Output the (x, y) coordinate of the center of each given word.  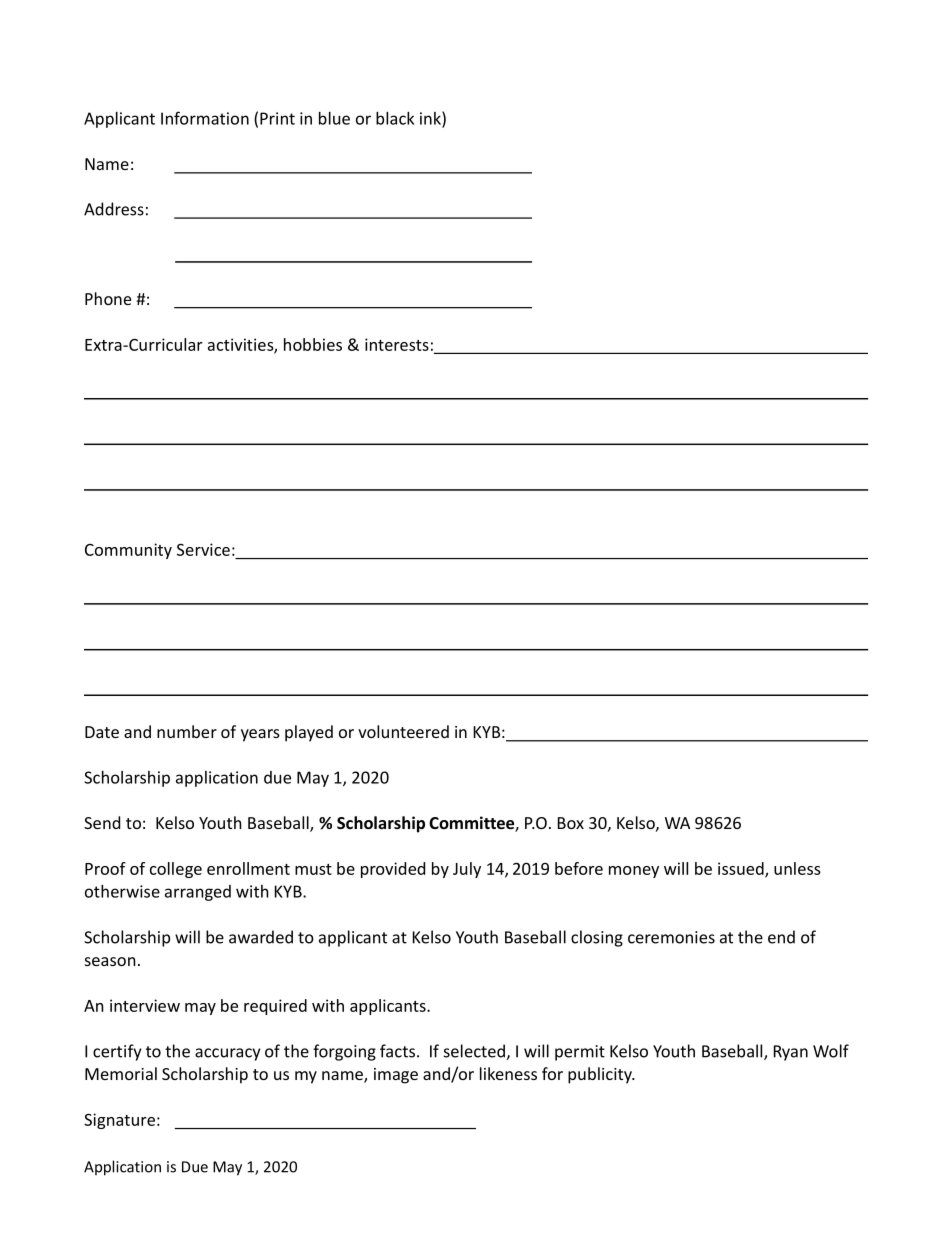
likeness (508, 1073)
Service (203, 549)
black (395, 118)
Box (571, 823)
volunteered (403, 731)
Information (205, 118)
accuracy (227, 1054)
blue (334, 118)
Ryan (791, 1053)
